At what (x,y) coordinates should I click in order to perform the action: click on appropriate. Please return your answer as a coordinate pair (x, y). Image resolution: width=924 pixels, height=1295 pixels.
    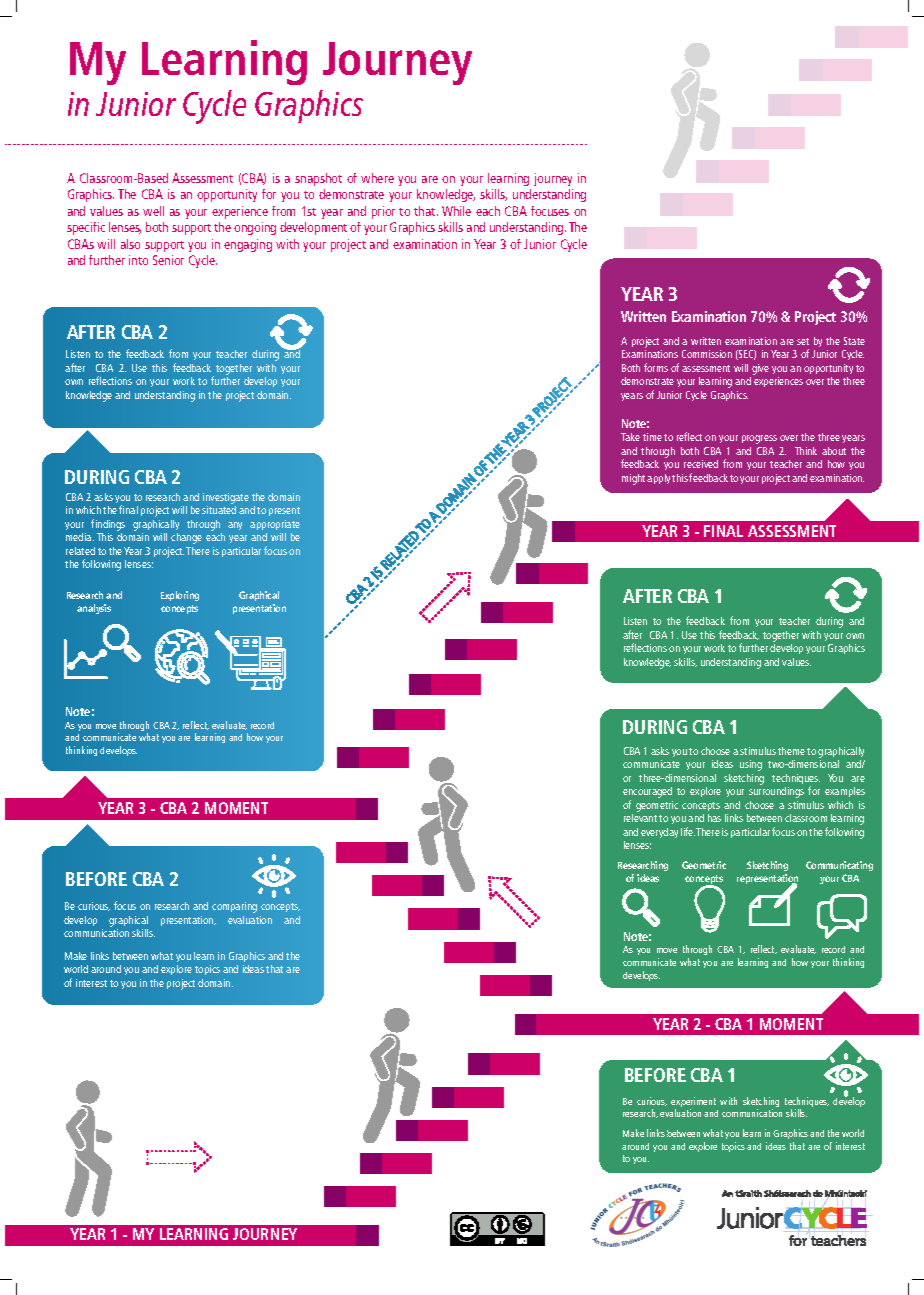
    Looking at the image, I should click on (275, 525).
